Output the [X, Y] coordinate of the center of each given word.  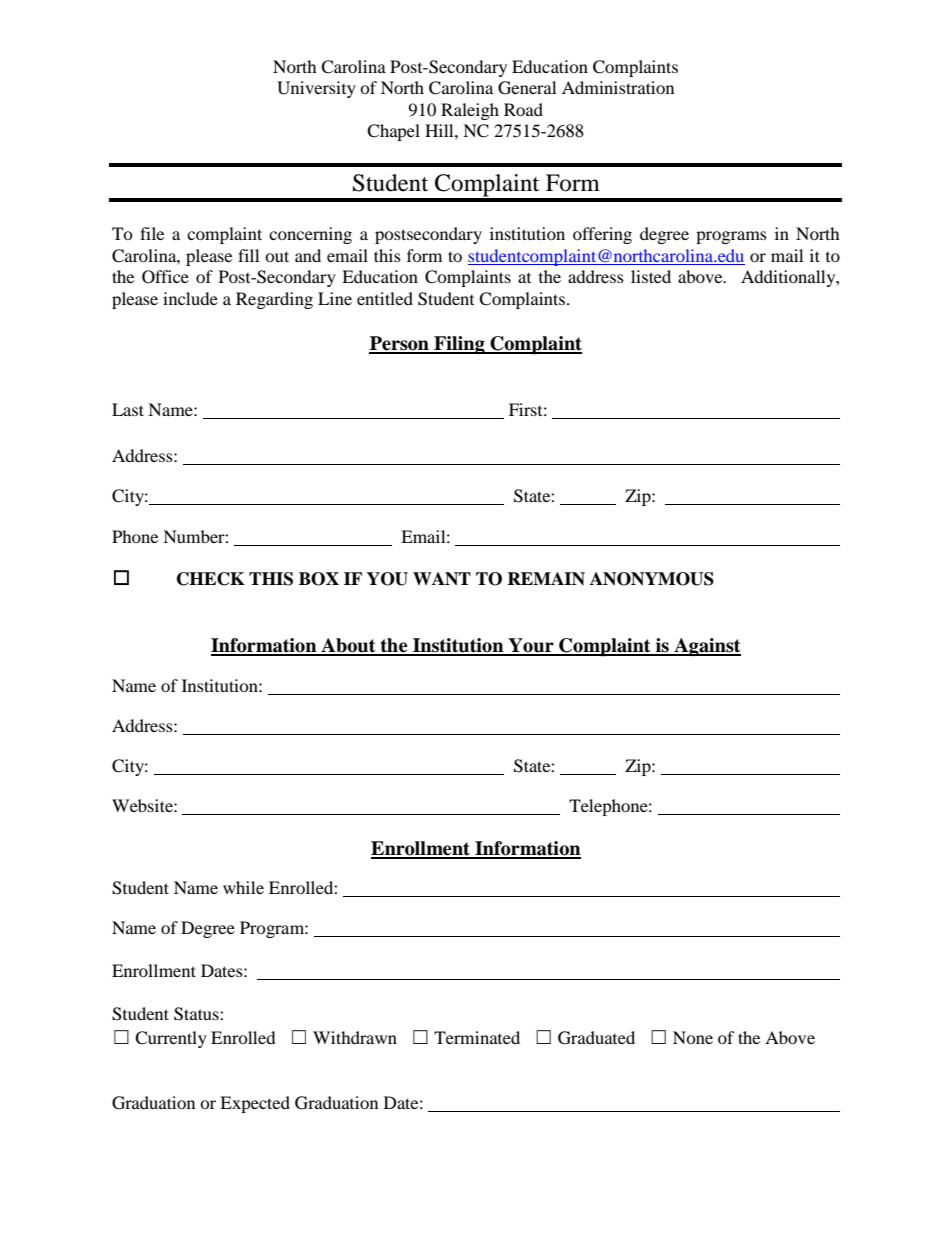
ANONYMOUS [652, 579]
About [348, 646]
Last [128, 409]
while [243, 887]
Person [400, 344]
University [316, 89]
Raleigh [470, 111]
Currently [171, 1039]
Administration [618, 87]
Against [706, 647]
